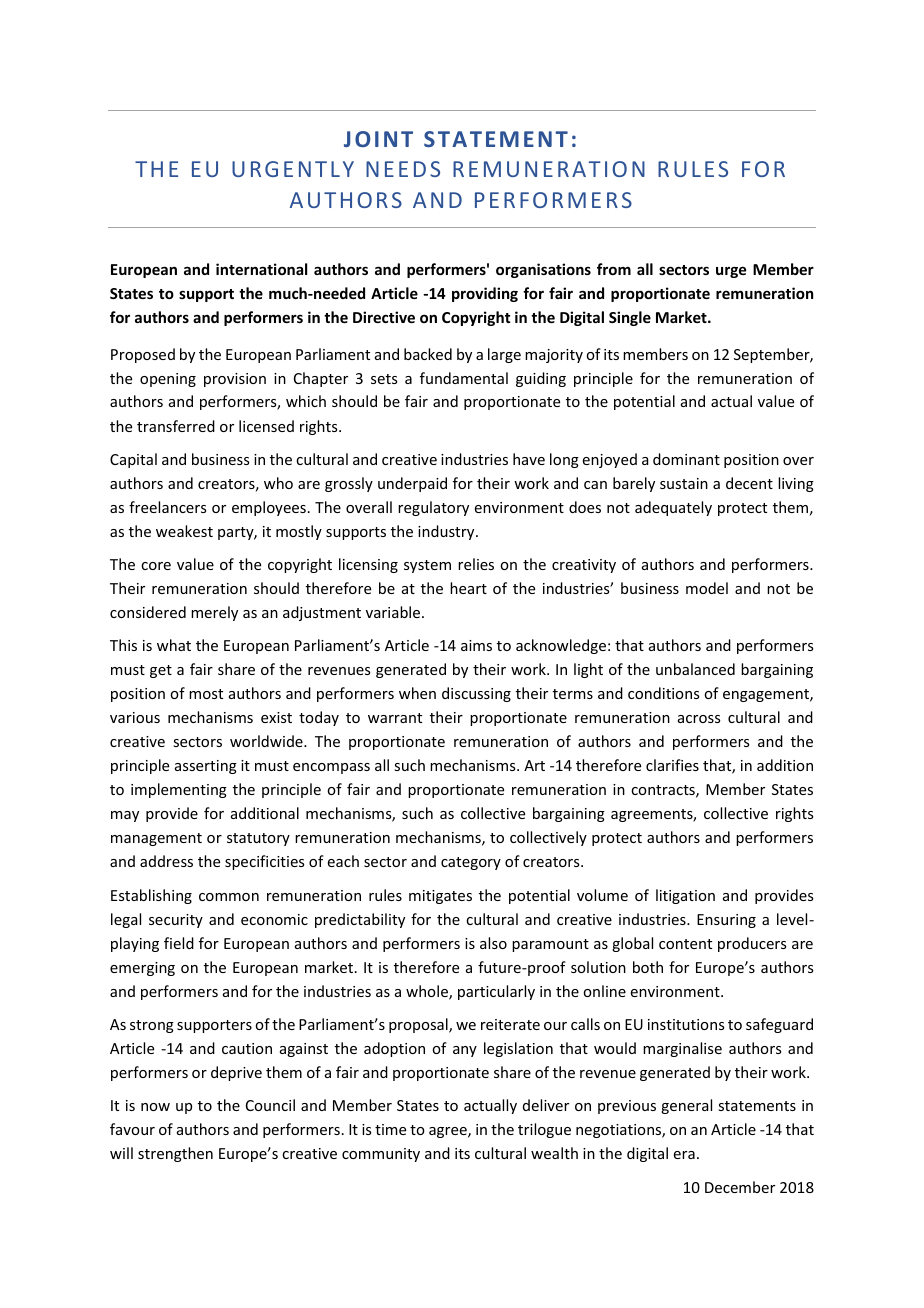  I want to click on Ensuring, so click(726, 921).
